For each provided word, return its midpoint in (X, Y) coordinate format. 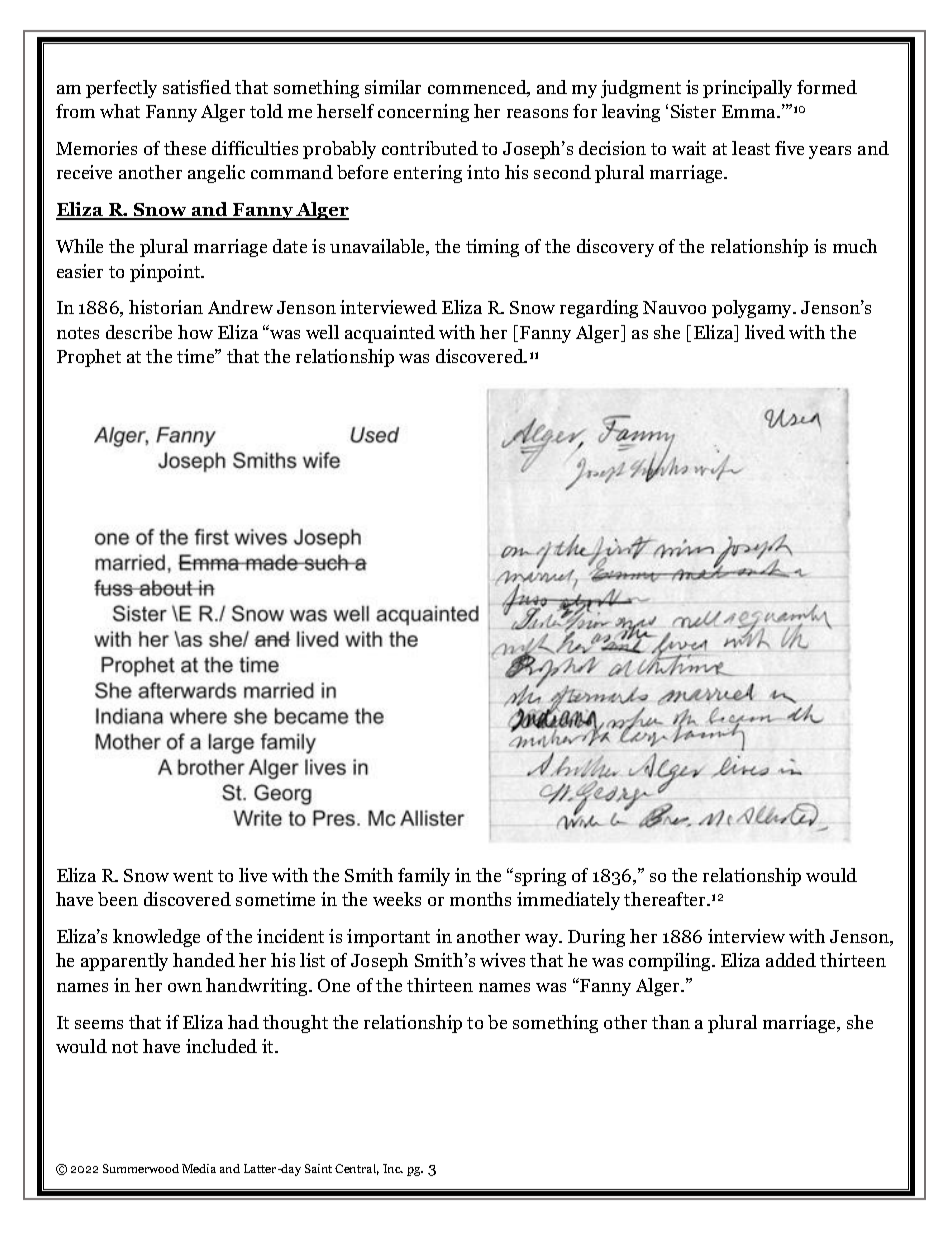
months (480, 899)
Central (357, 1169)
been (118, 899)
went (193, 876)
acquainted (390, 334)
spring (540, 877)
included (221, 1046)
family (424, 877)
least (751, 148)
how (195, 332)
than (671, 1022)
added (791, 960)
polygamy (753, 309)
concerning (423, 113)
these (185, 148)
